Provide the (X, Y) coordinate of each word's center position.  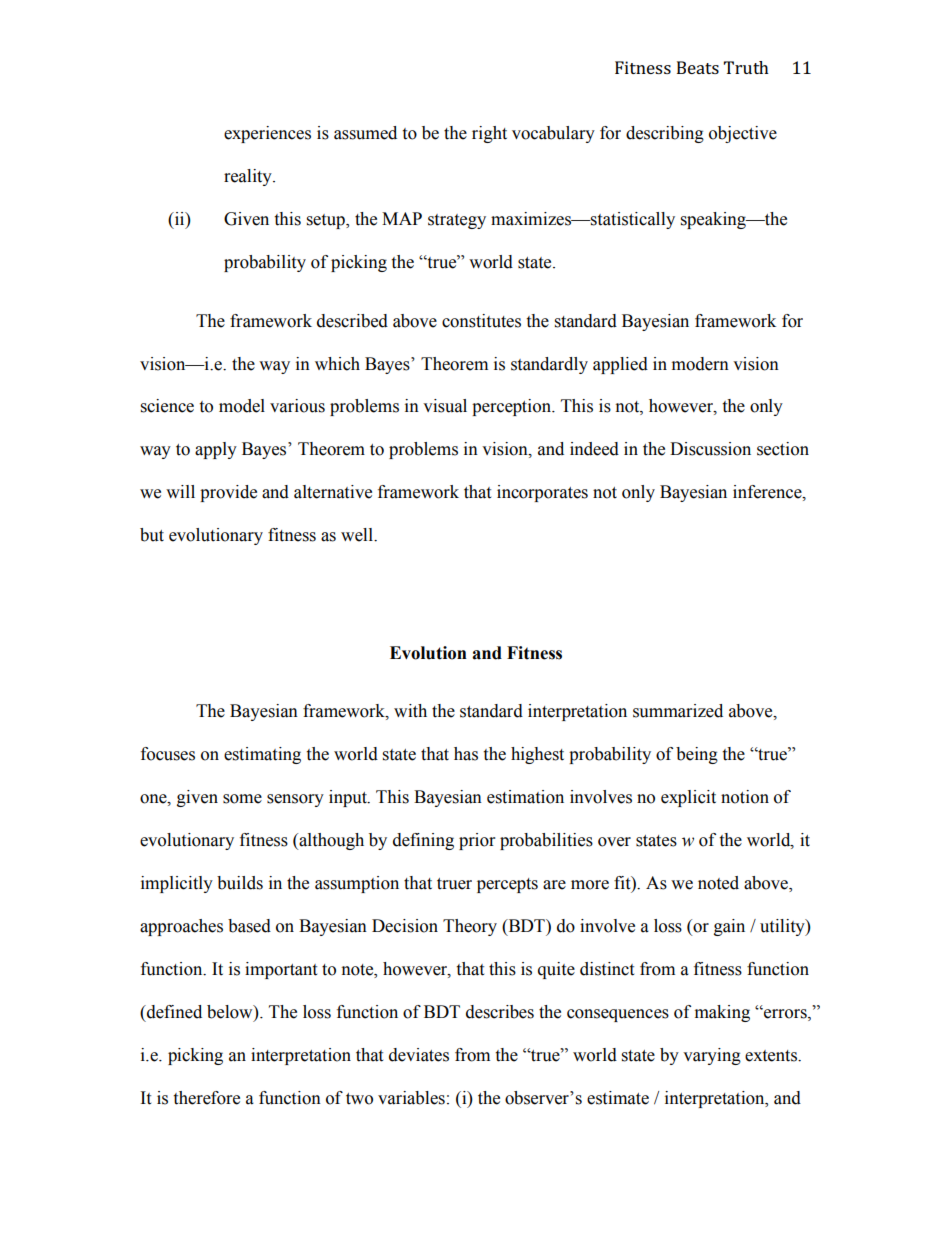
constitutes (481, 321)
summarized (678, 711)
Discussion (710, 449)
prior (477, 841)
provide (228, 493)
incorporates (542, 493)
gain (729, 927)
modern (700, 364)
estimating (262, 755)
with (410, 711)
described (352, 321)
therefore (206, 1098)
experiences (267, 134)
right (489, 134)
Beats (698, 67)
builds (240, 883)
